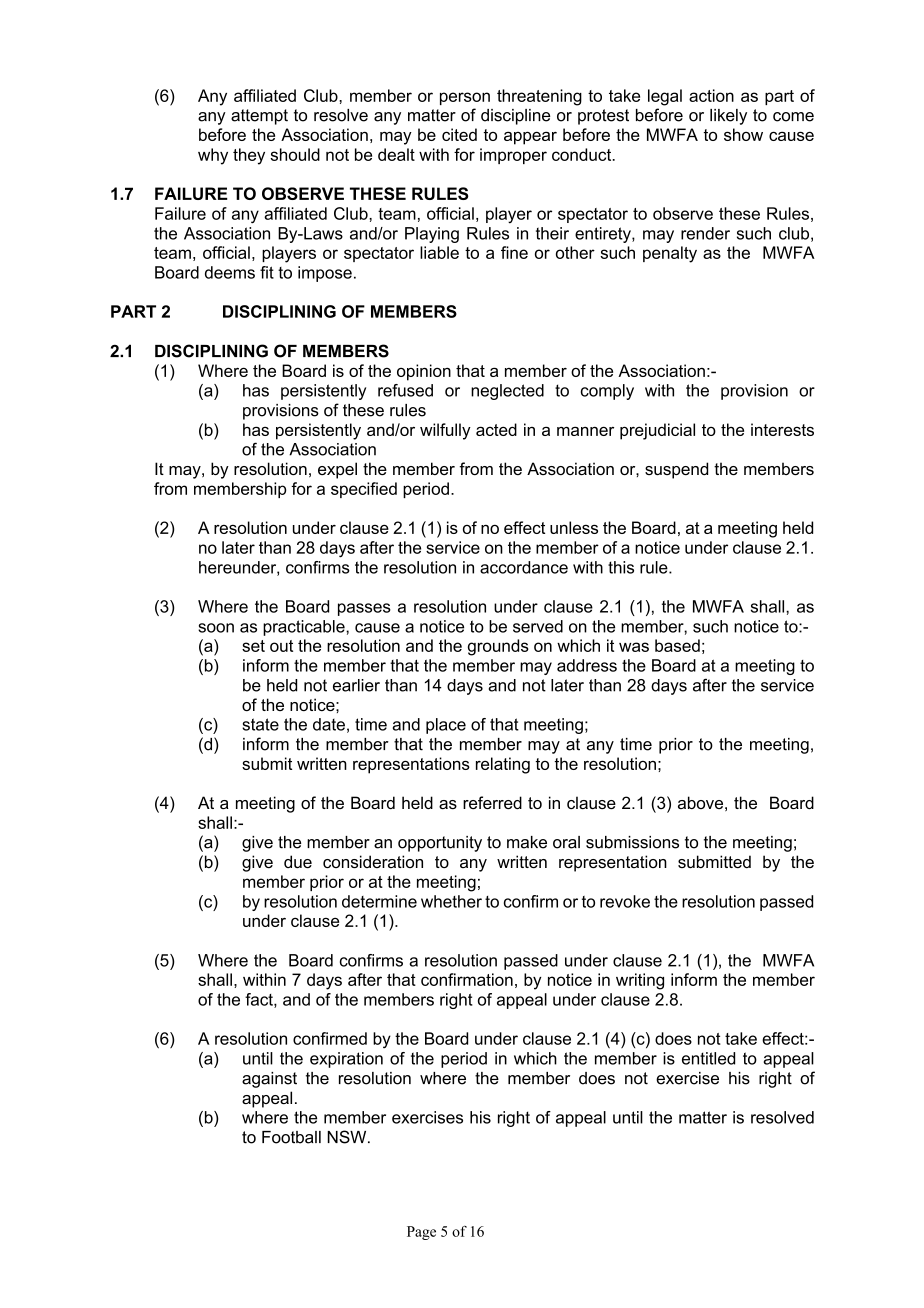 The width and height of the screenshot is (924, 1308). I want to click on make, so click(527, 842).
